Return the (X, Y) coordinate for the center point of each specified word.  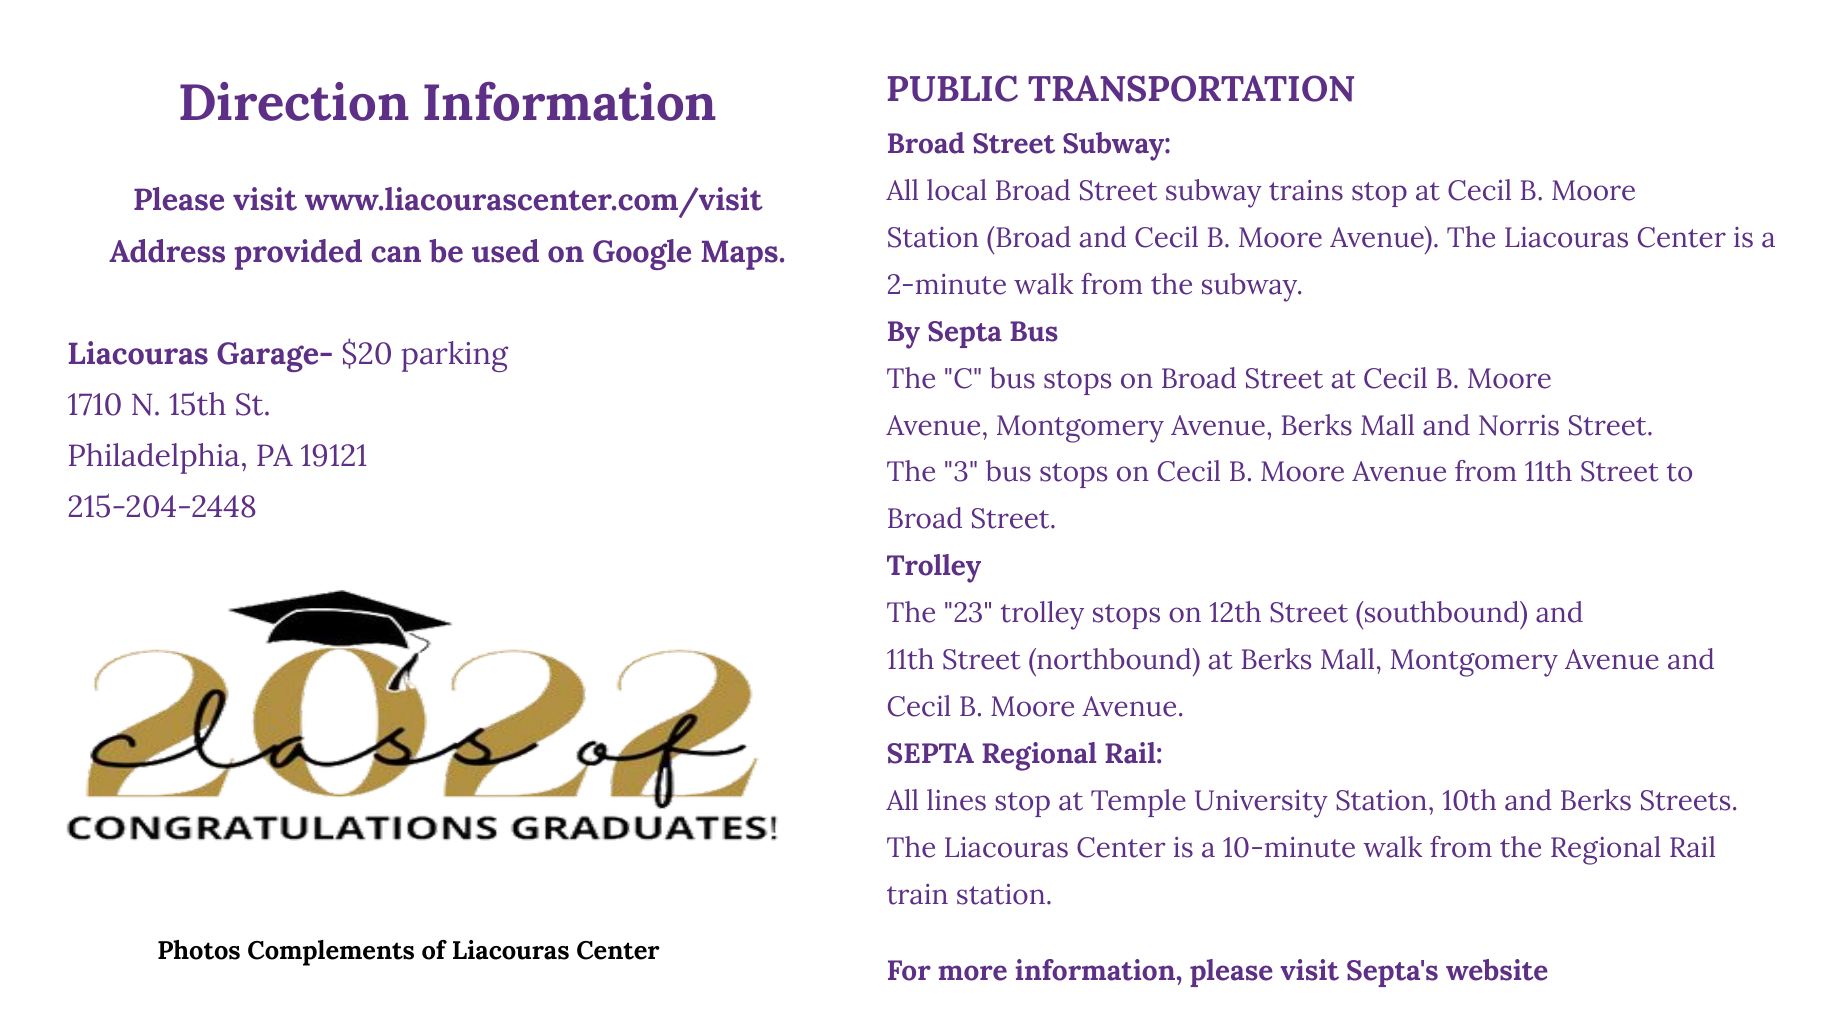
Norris (1519, 425)
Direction (294, 101)
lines (956, 800)
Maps (739, 255)
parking (455, 356)
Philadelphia (154, 458)
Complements (331, 953)
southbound (1441, 612)
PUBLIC (953, 88)
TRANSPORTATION (1191, 88)
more (972, 973)
